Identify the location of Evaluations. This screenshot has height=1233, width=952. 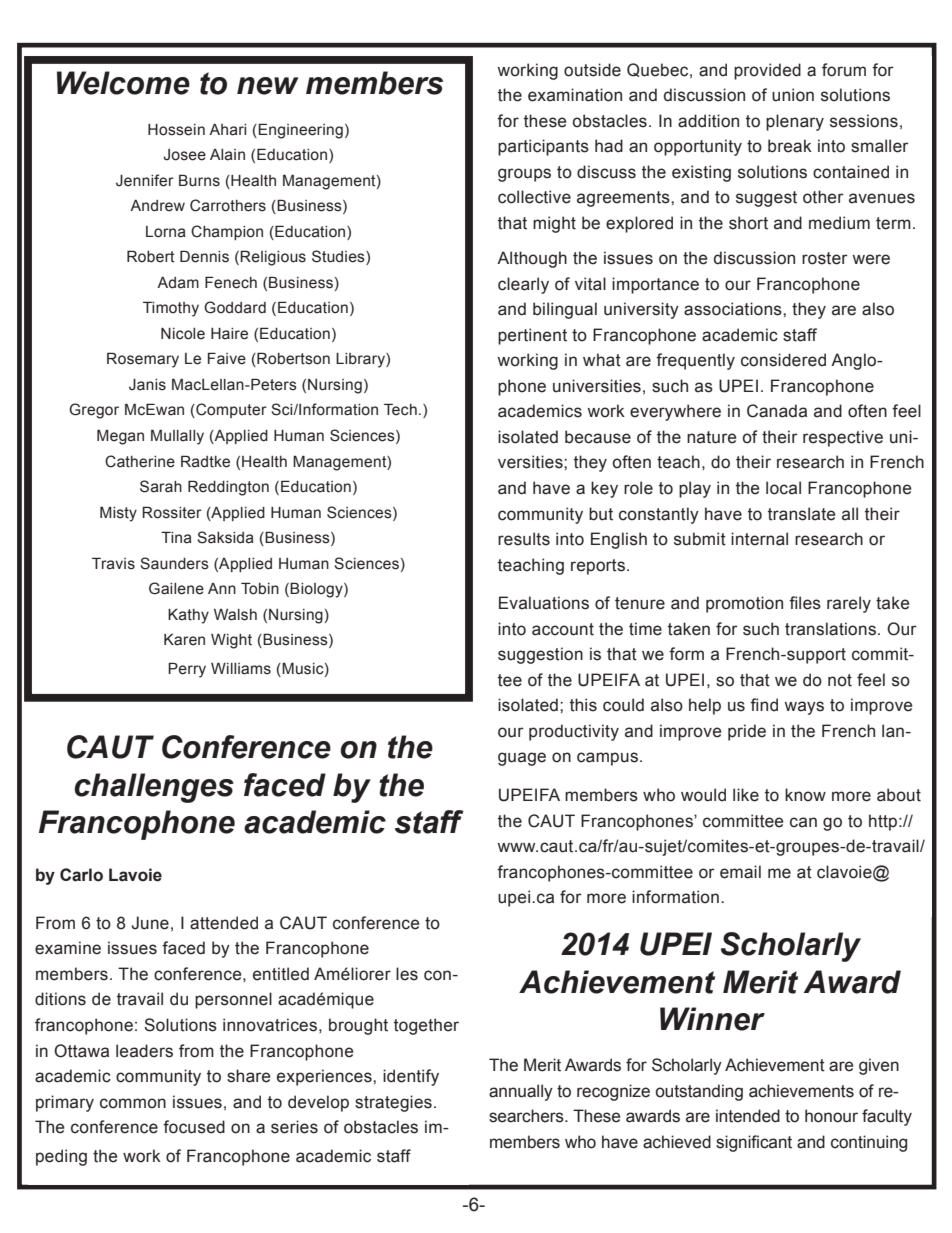
(544, 603).
